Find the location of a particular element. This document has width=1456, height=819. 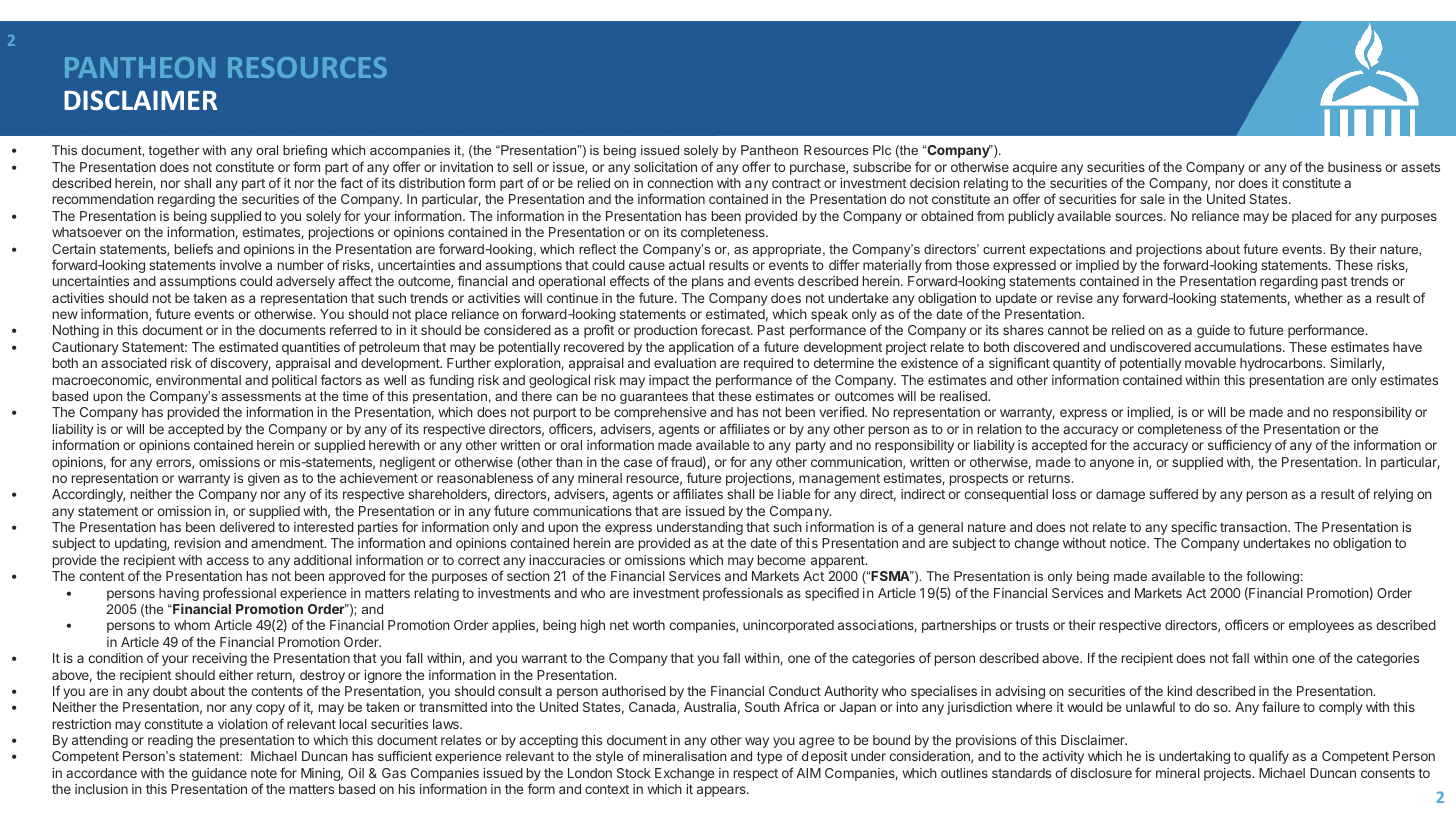

solicitation is located at coordinates (665, 167).
